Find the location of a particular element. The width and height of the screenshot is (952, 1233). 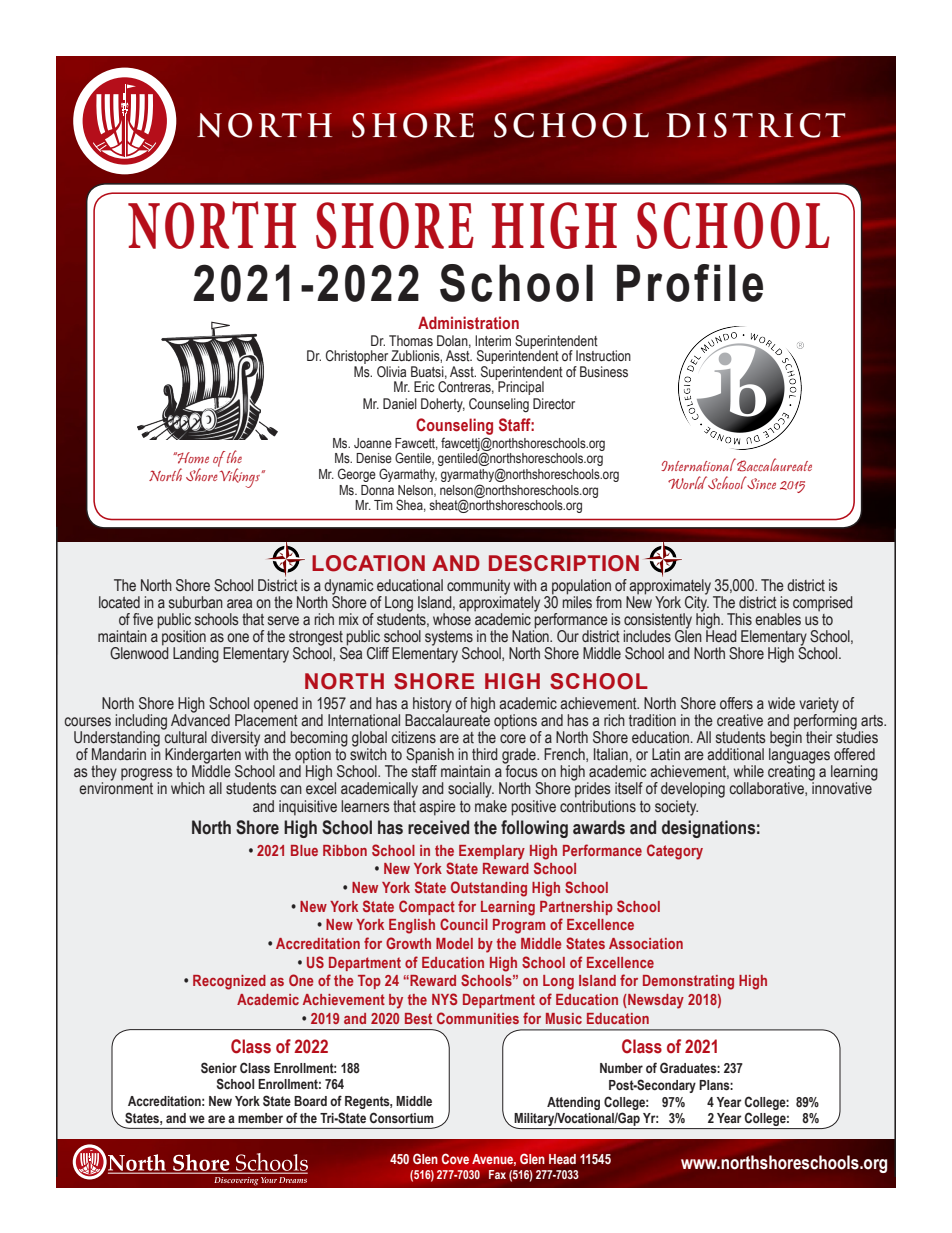

Christopher is located at coordinates (358, 358).
